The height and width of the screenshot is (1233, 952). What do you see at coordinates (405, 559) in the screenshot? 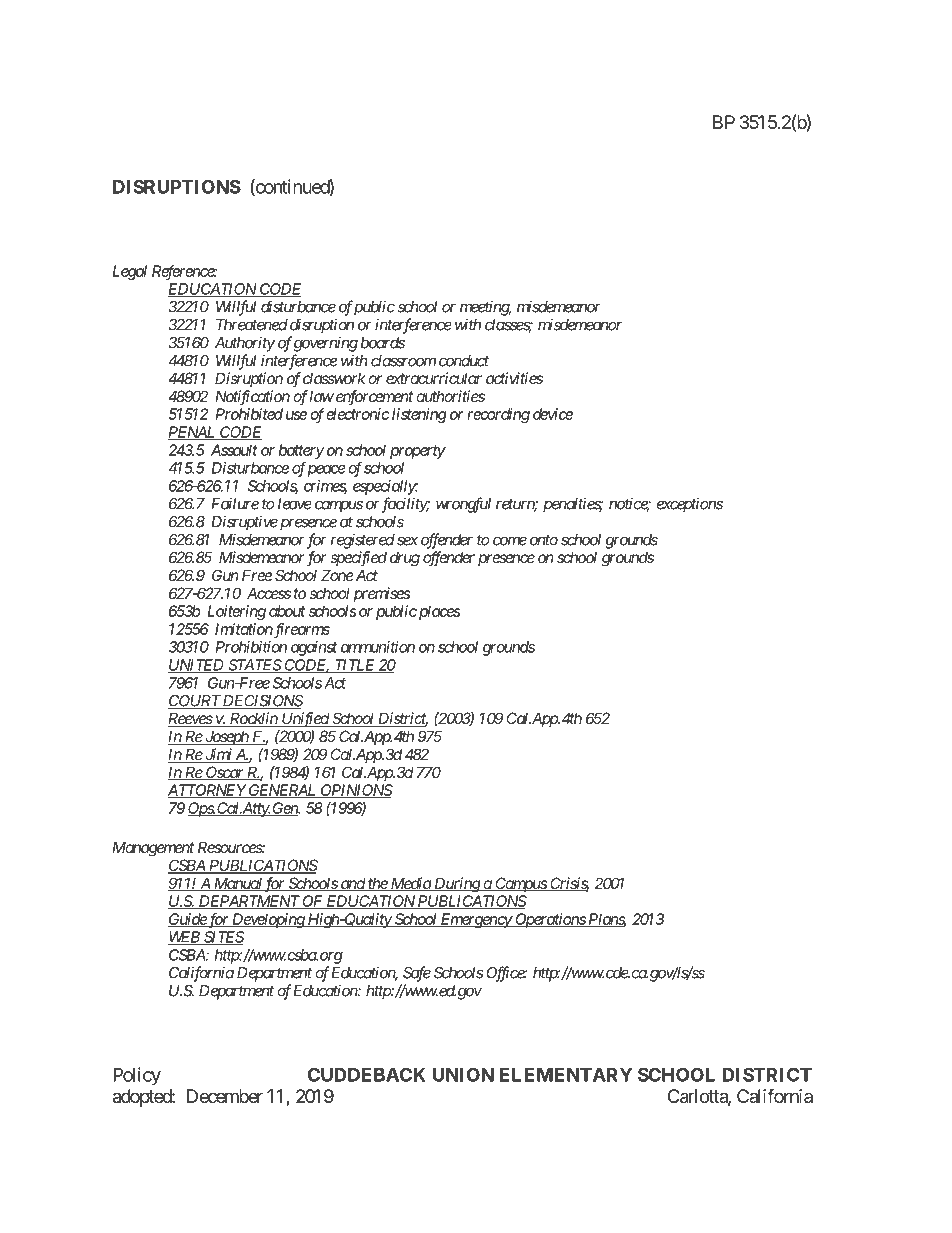
I see `drug` at bounding box center [405, 559].
